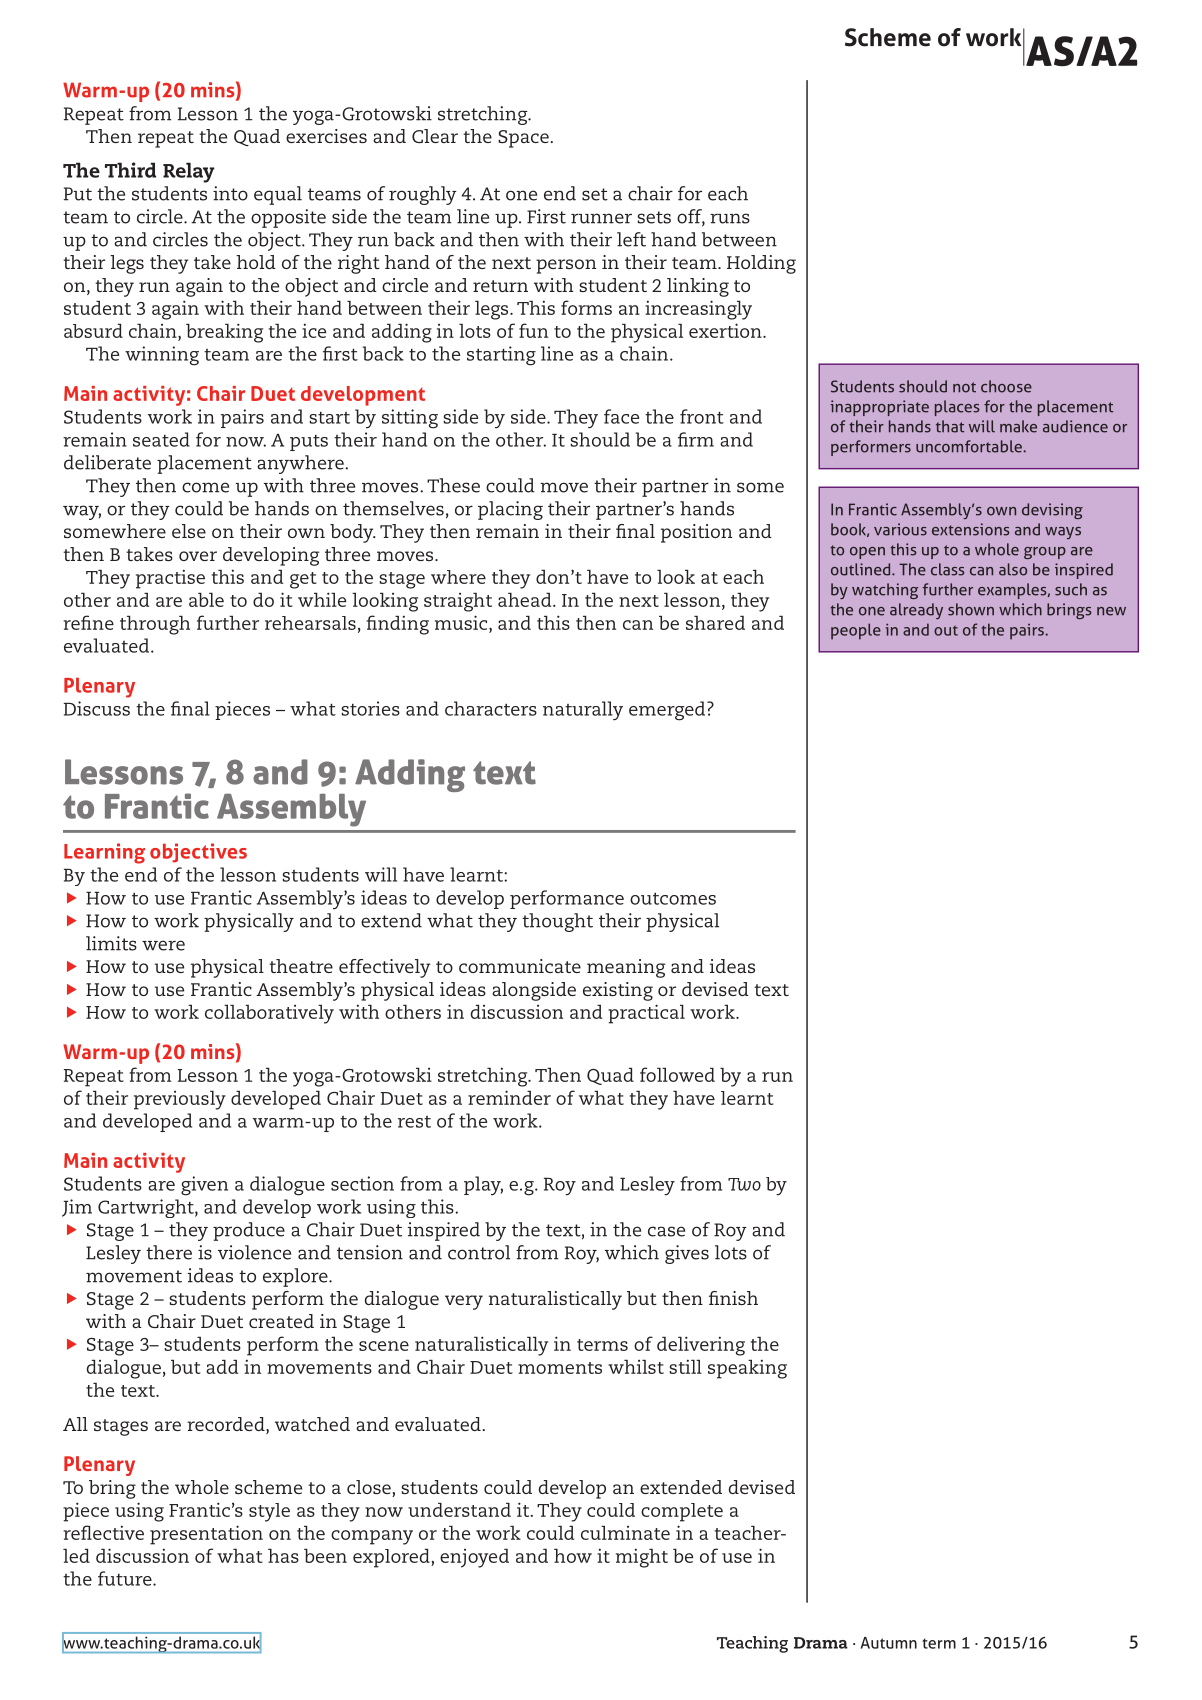 This screenshot has height=1700, width=1202. Describe the element at coordinates (583, 711) in the screenshot. I see `naturally` at that location.
